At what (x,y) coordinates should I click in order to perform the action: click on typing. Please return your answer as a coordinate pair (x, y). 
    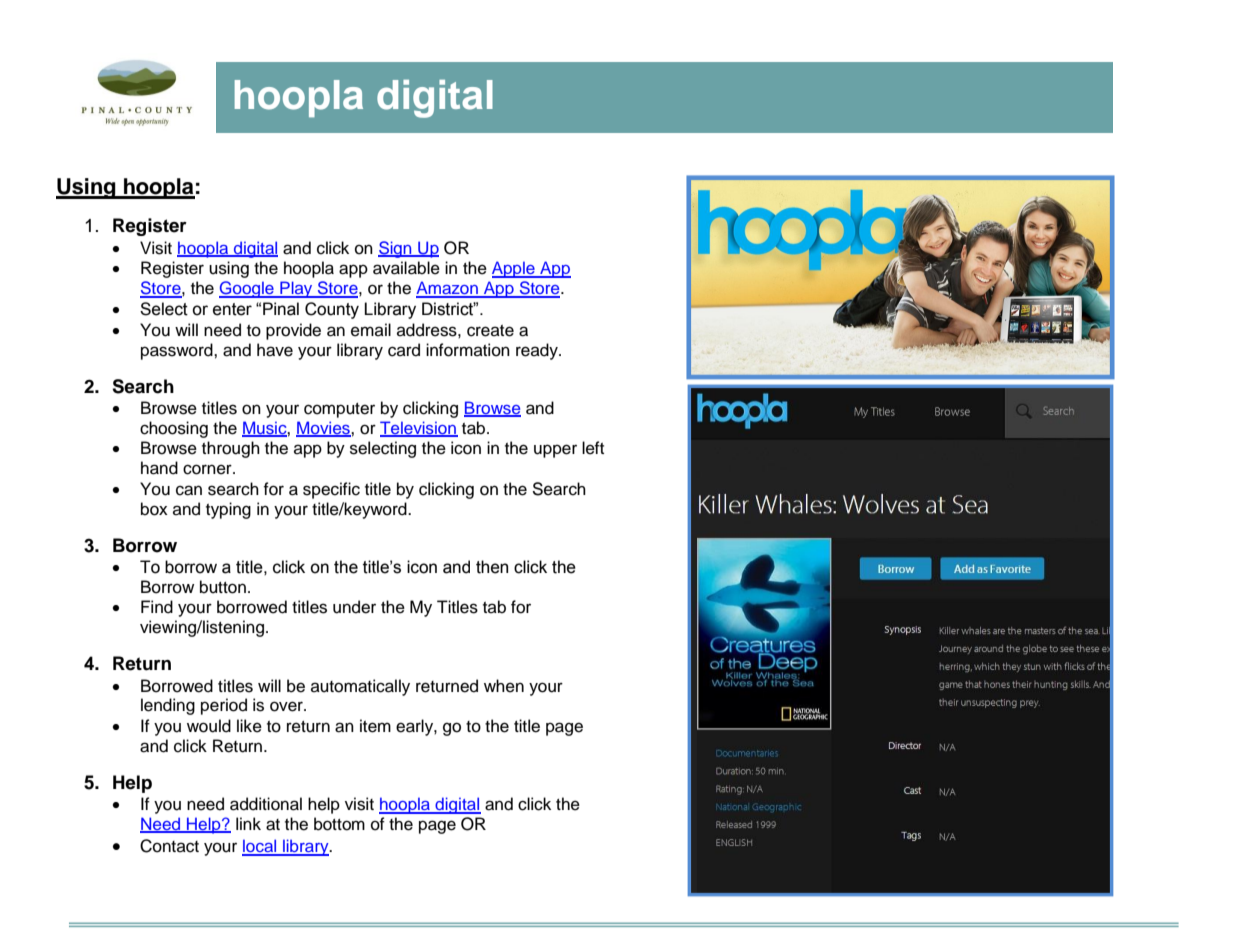
    Looking at the image, I should click on (228, 510).
